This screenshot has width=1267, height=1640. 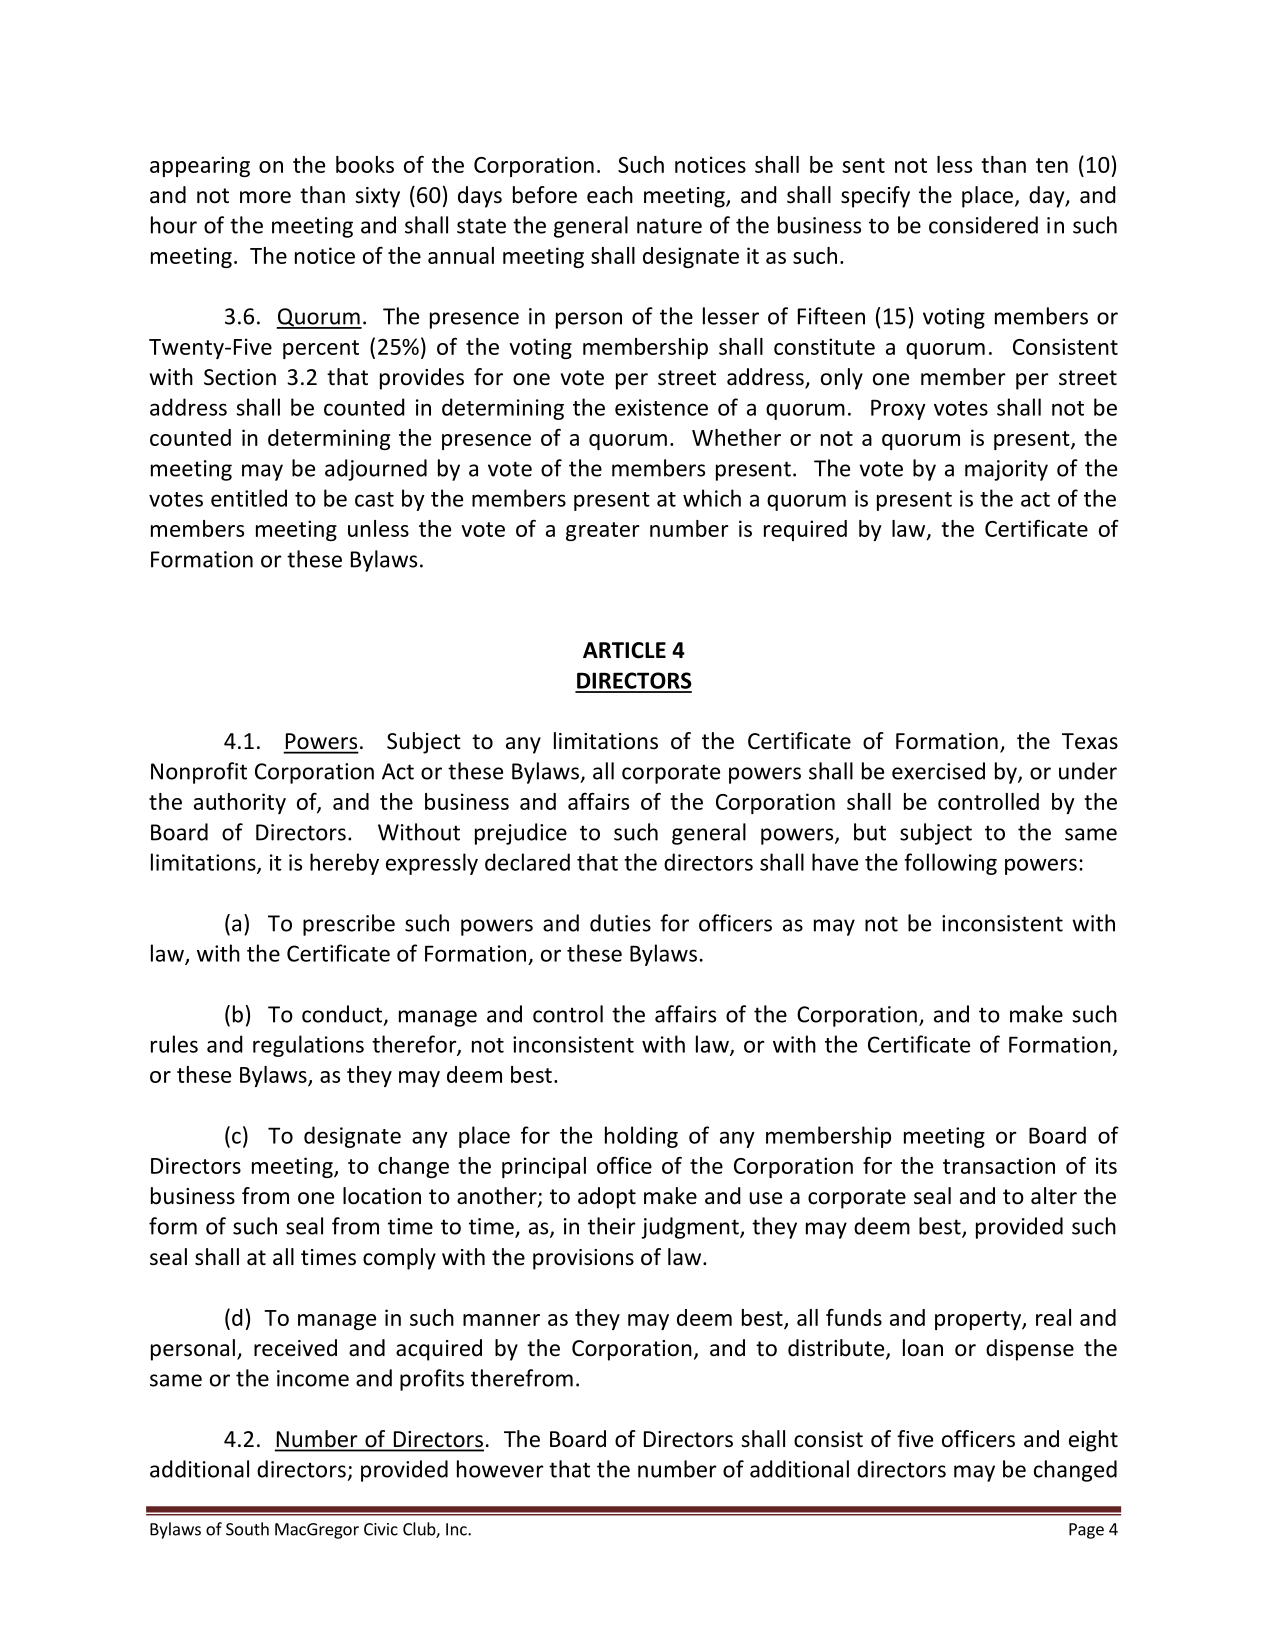 What do you see at coordinates (247, 1529) in the screenshot?
I see `South` at bounding box center [247, 1529].
